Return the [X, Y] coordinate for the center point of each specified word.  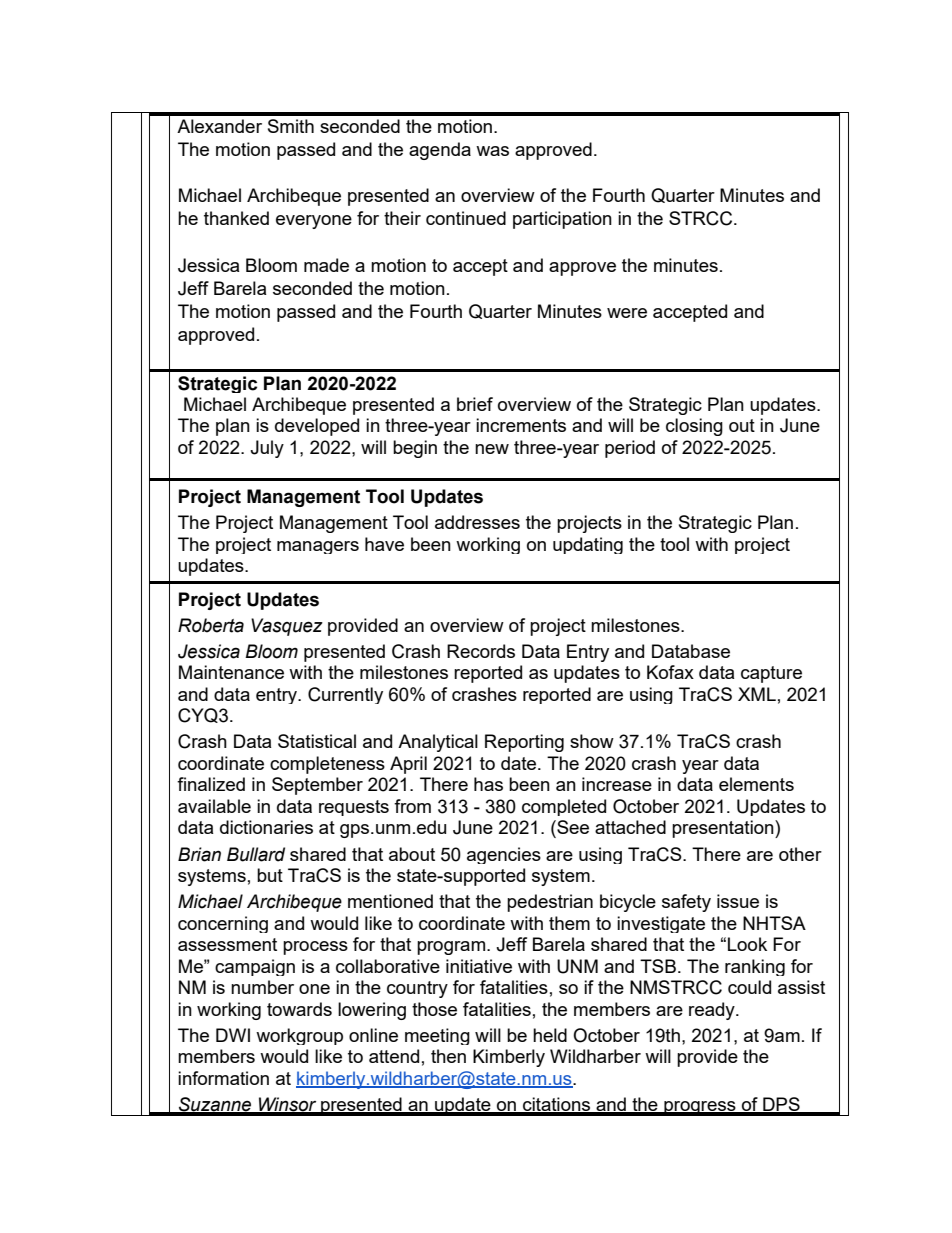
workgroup [299, 1036]
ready [713, 1011]
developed [317, 427]
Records [481, 651]
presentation [724, 829]
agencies [504, 855]
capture [771, 674]
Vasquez [287, 627]
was [492, 151]
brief [475, 404]
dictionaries [266, 827]
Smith [291, 126]
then [448, 1056]
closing [694, 427]
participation [562, 220]
